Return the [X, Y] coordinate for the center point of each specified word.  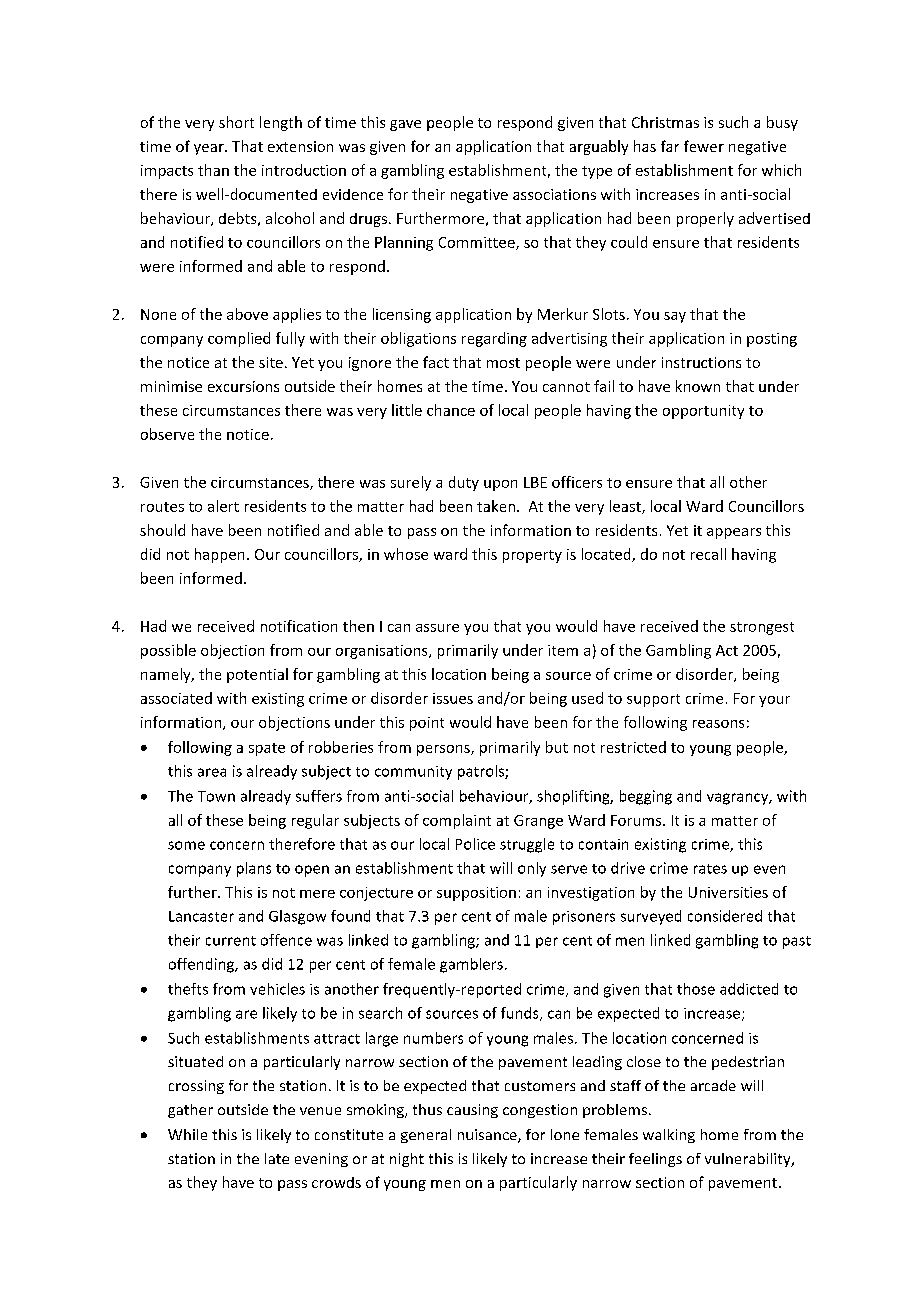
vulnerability [749, 1160]
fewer [704, 146]
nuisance [488, 1136]
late [277, 1158]
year [210, 149]
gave [405, 125]
